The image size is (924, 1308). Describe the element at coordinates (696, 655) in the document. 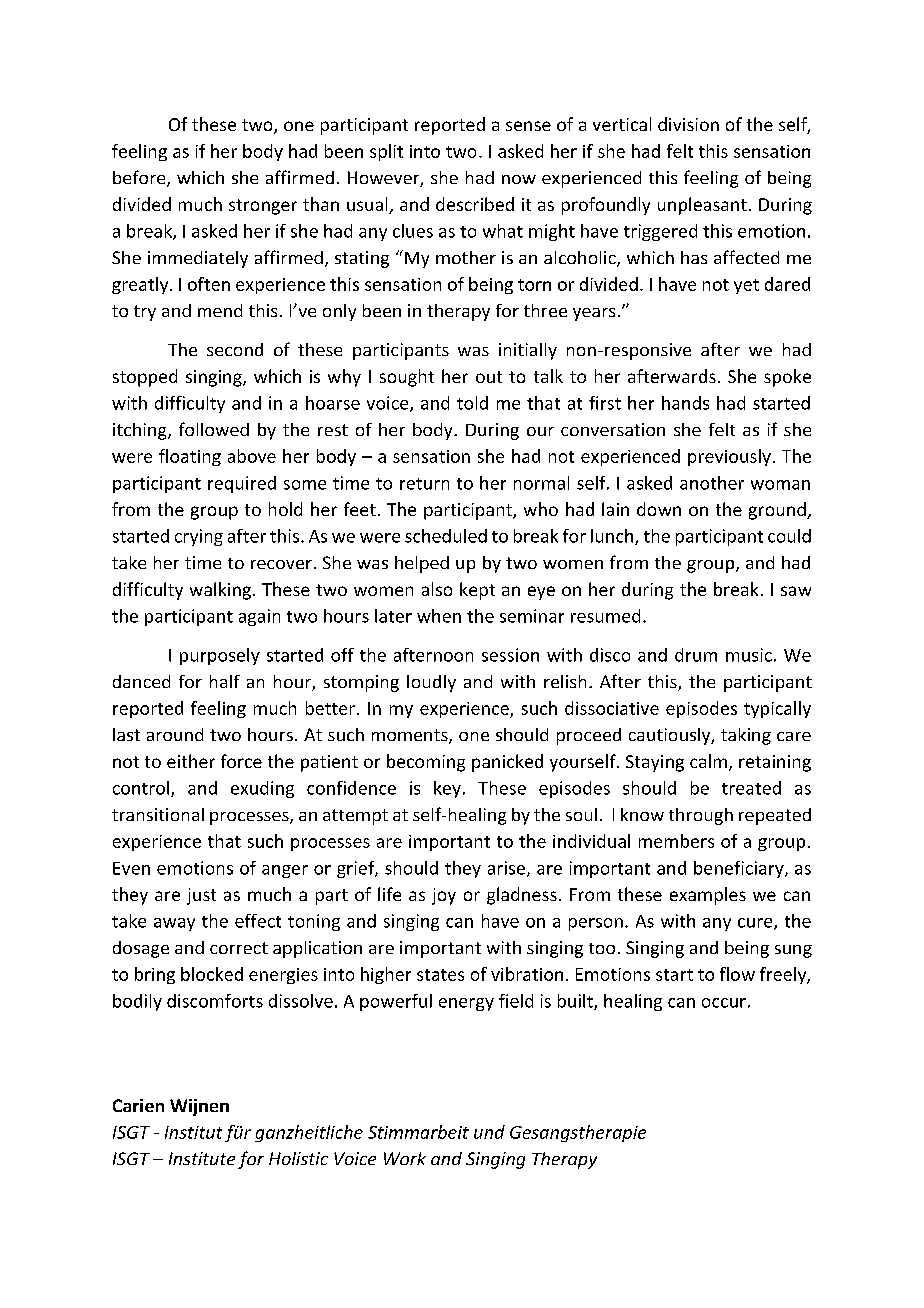

I see `drum` at that location.
